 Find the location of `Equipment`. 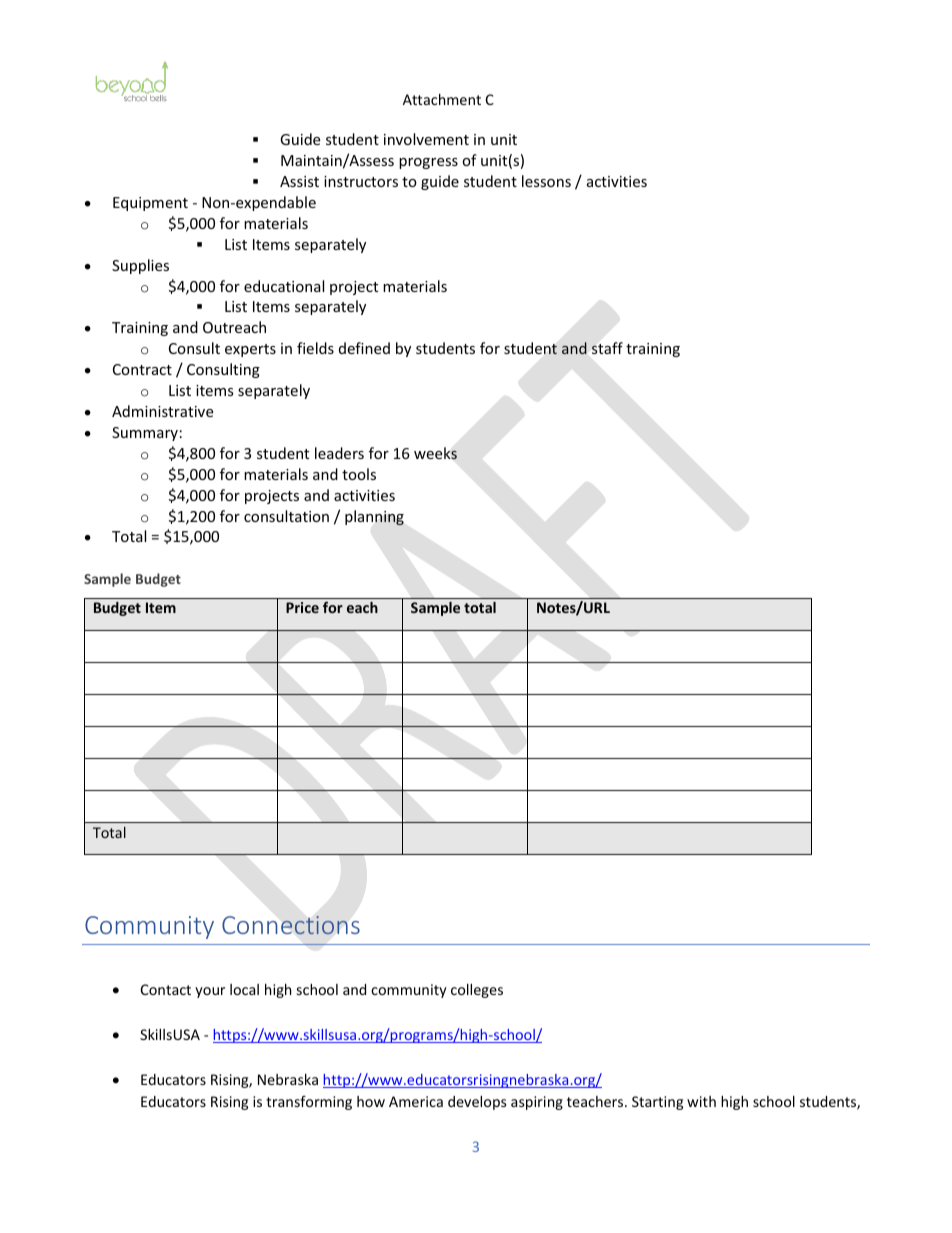

Equipment is located at coordinates (150, 204).
